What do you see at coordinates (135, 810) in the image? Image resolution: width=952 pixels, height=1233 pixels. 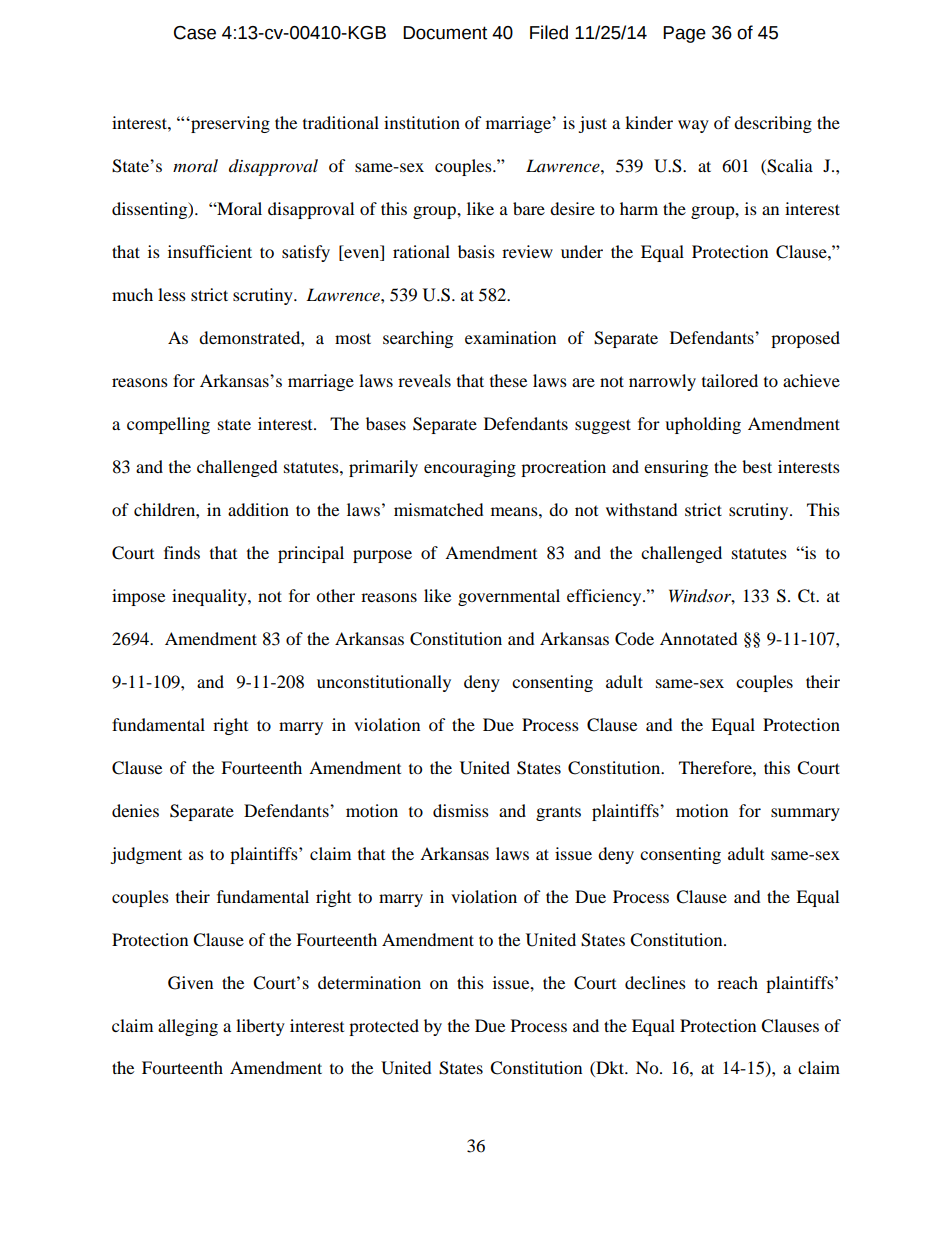 I see `denies` at bounding box center [135, 810].
